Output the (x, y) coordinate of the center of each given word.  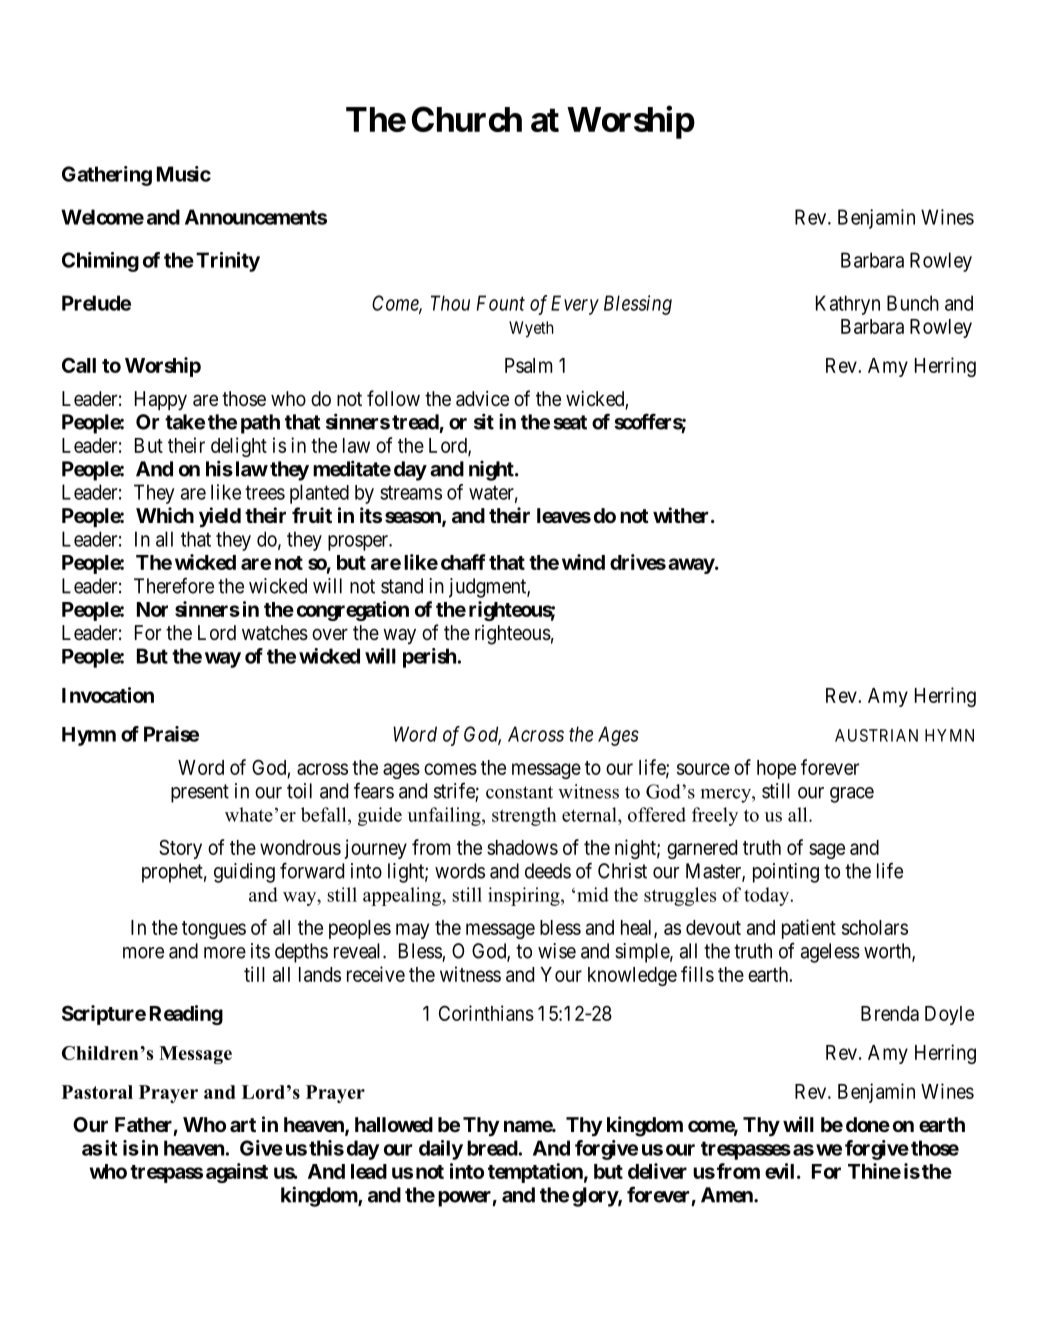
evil (779, 1171)
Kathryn (848, 305)
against (237, 1173)
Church (467, 119)
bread (492, 1148)
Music (184, 174)
